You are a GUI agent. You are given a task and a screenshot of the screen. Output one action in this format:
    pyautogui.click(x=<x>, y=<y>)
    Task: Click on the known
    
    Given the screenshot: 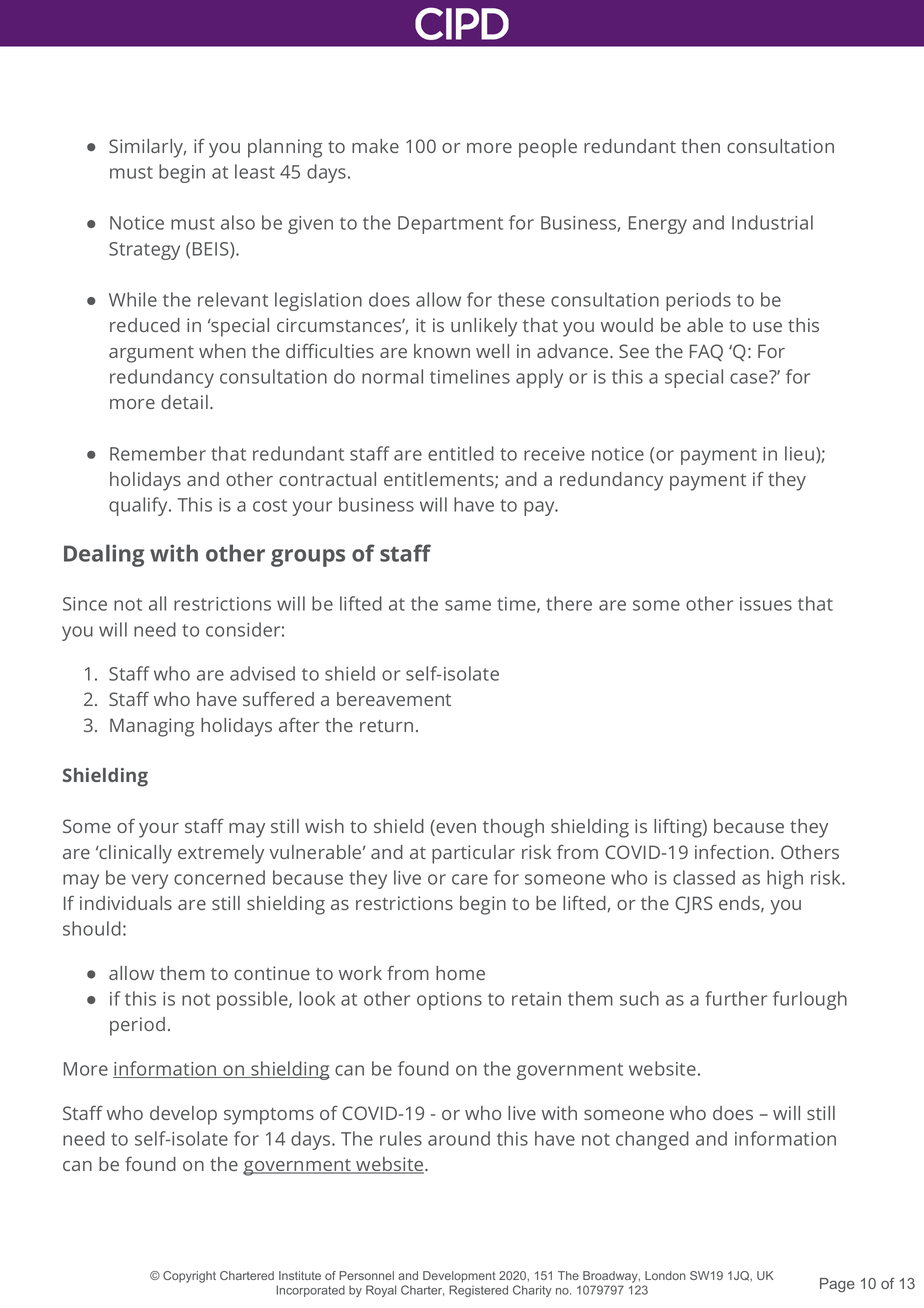 What is the action you would take?
    pyautogui.click(x=442, y=351)
